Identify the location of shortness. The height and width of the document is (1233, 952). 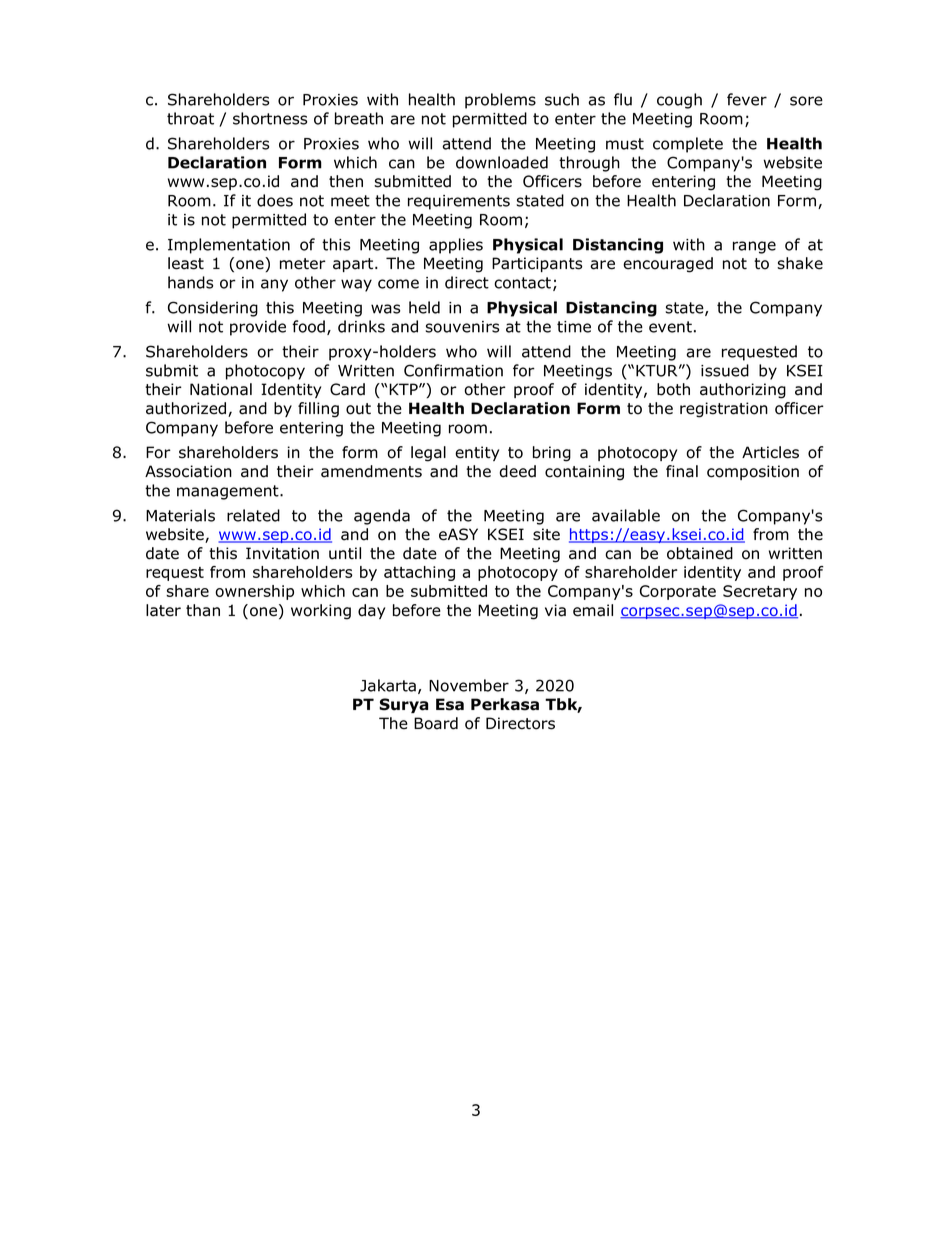
(270, 118).
